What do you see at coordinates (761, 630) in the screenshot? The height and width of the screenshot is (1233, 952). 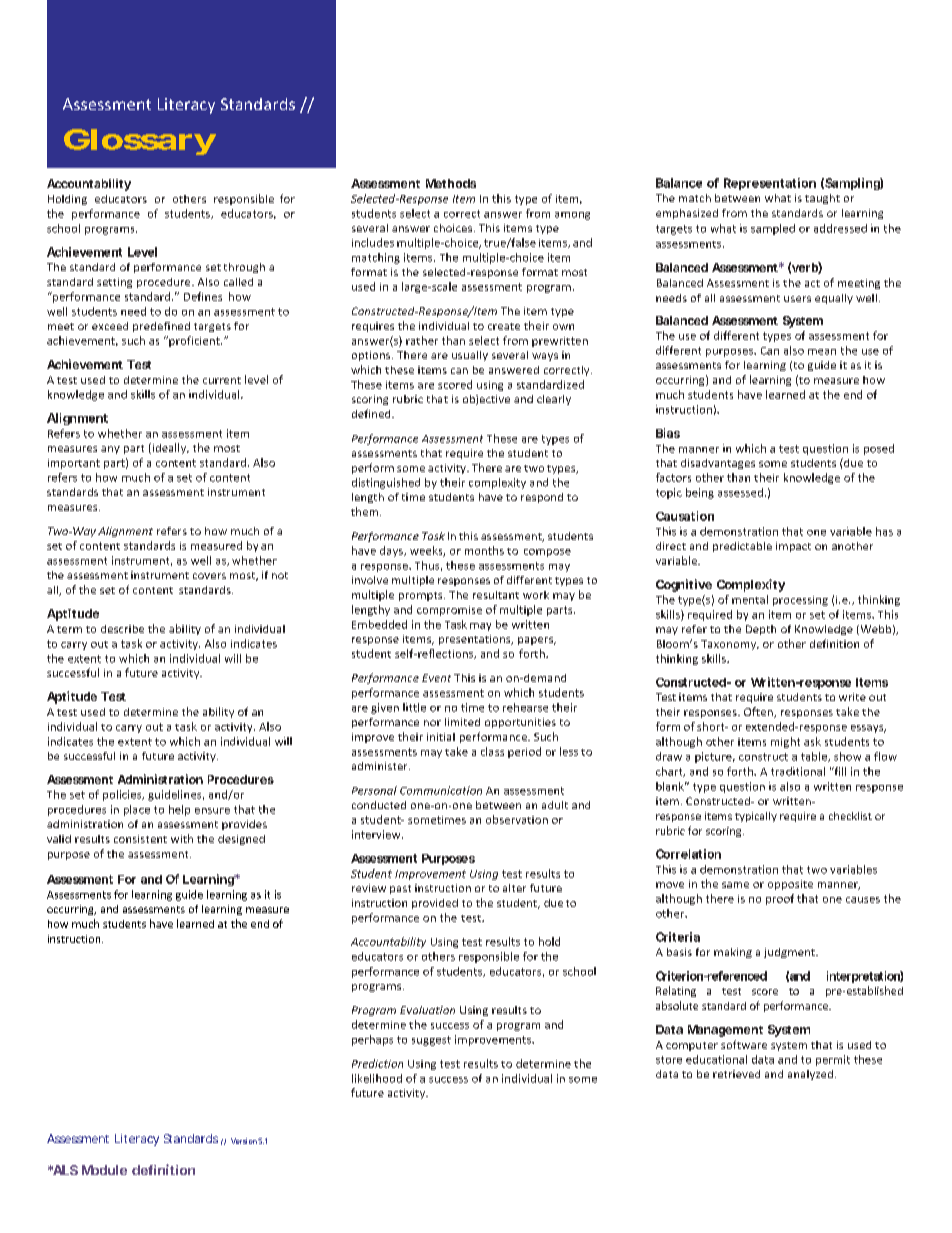 I see `Depth` at bounding box center [761, 630].
